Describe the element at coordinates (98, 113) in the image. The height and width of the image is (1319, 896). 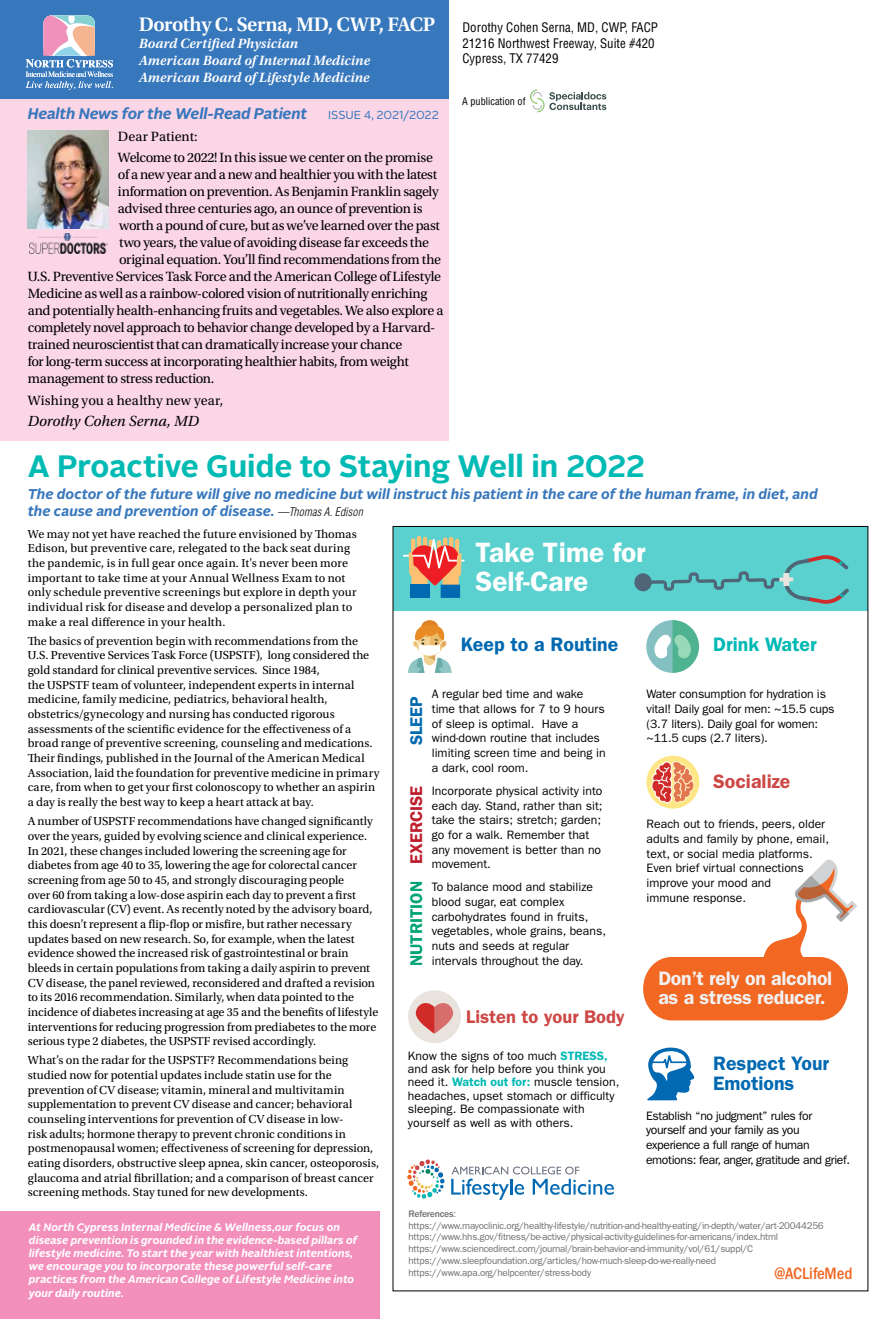
I see `News` at that location.
